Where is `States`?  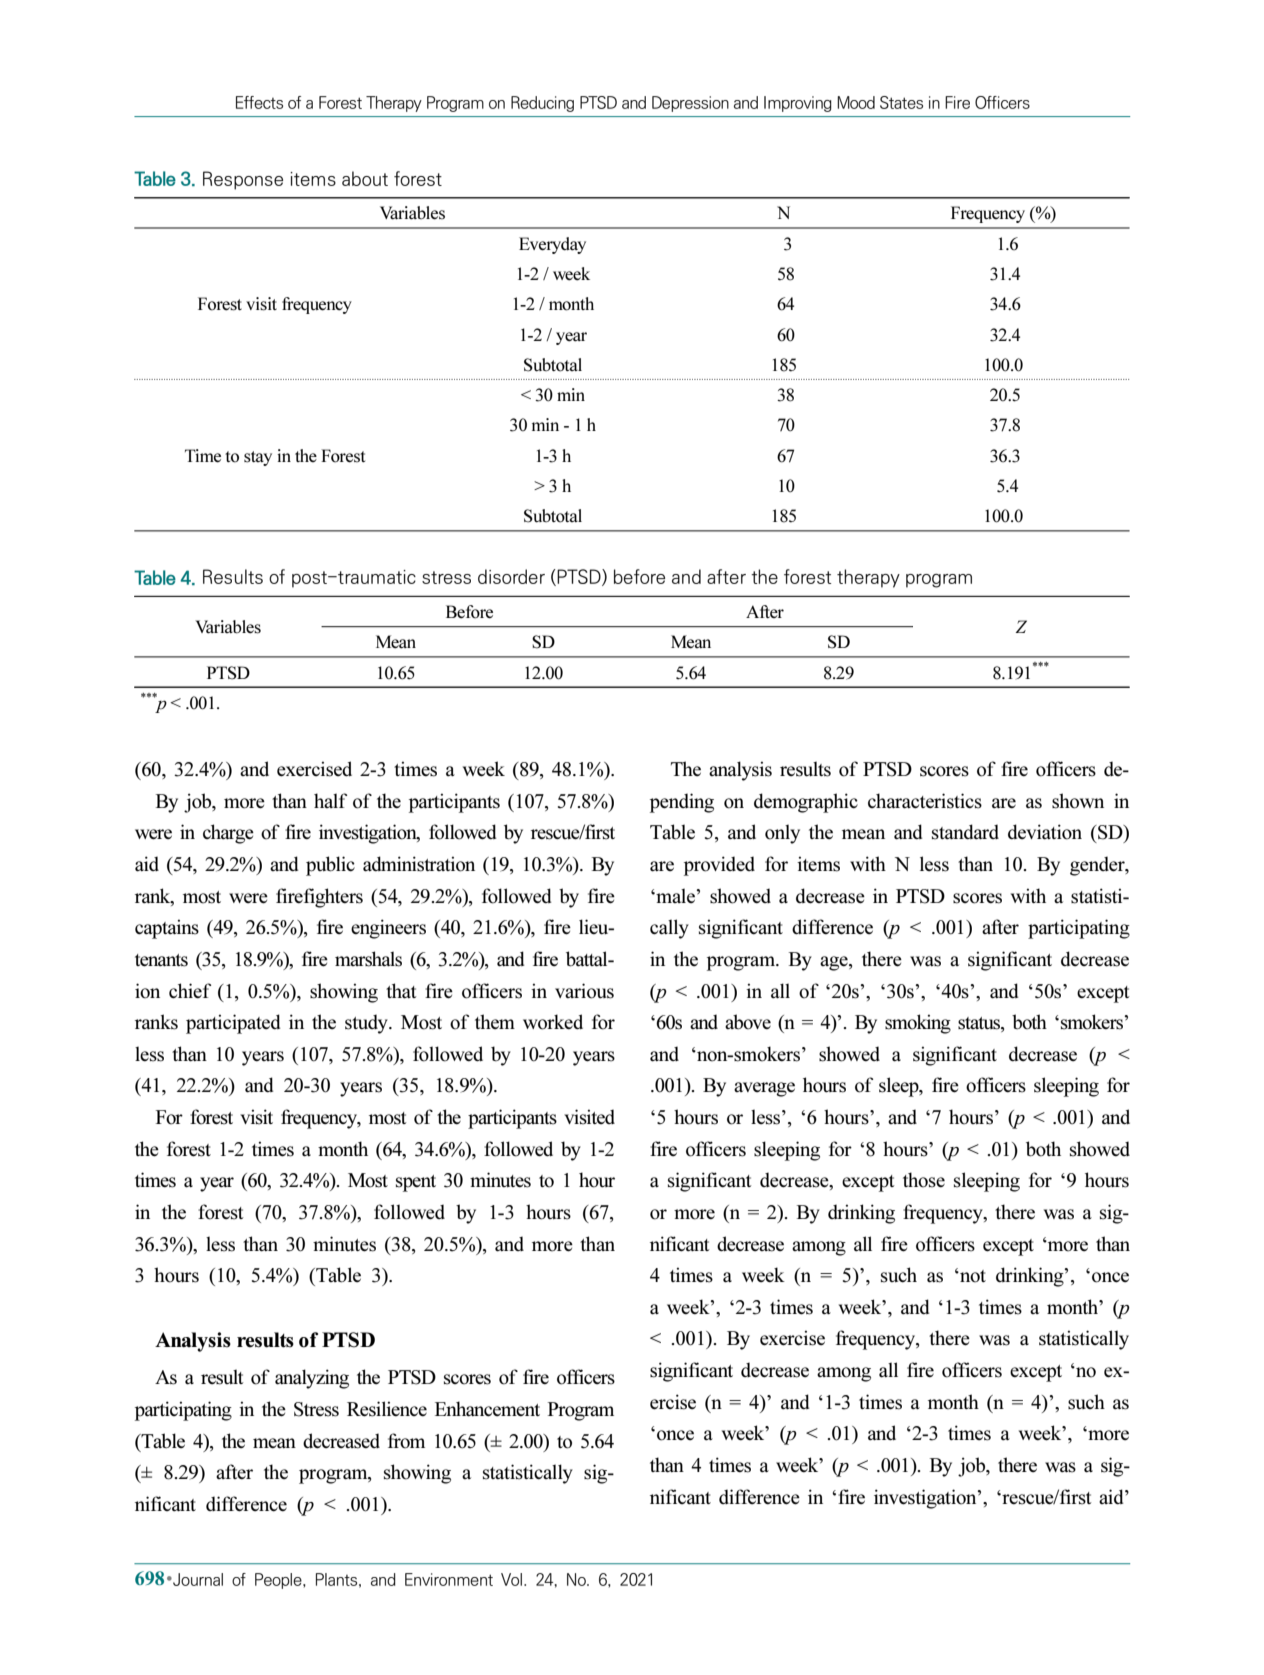
States is located at coordinates (901, 102).
